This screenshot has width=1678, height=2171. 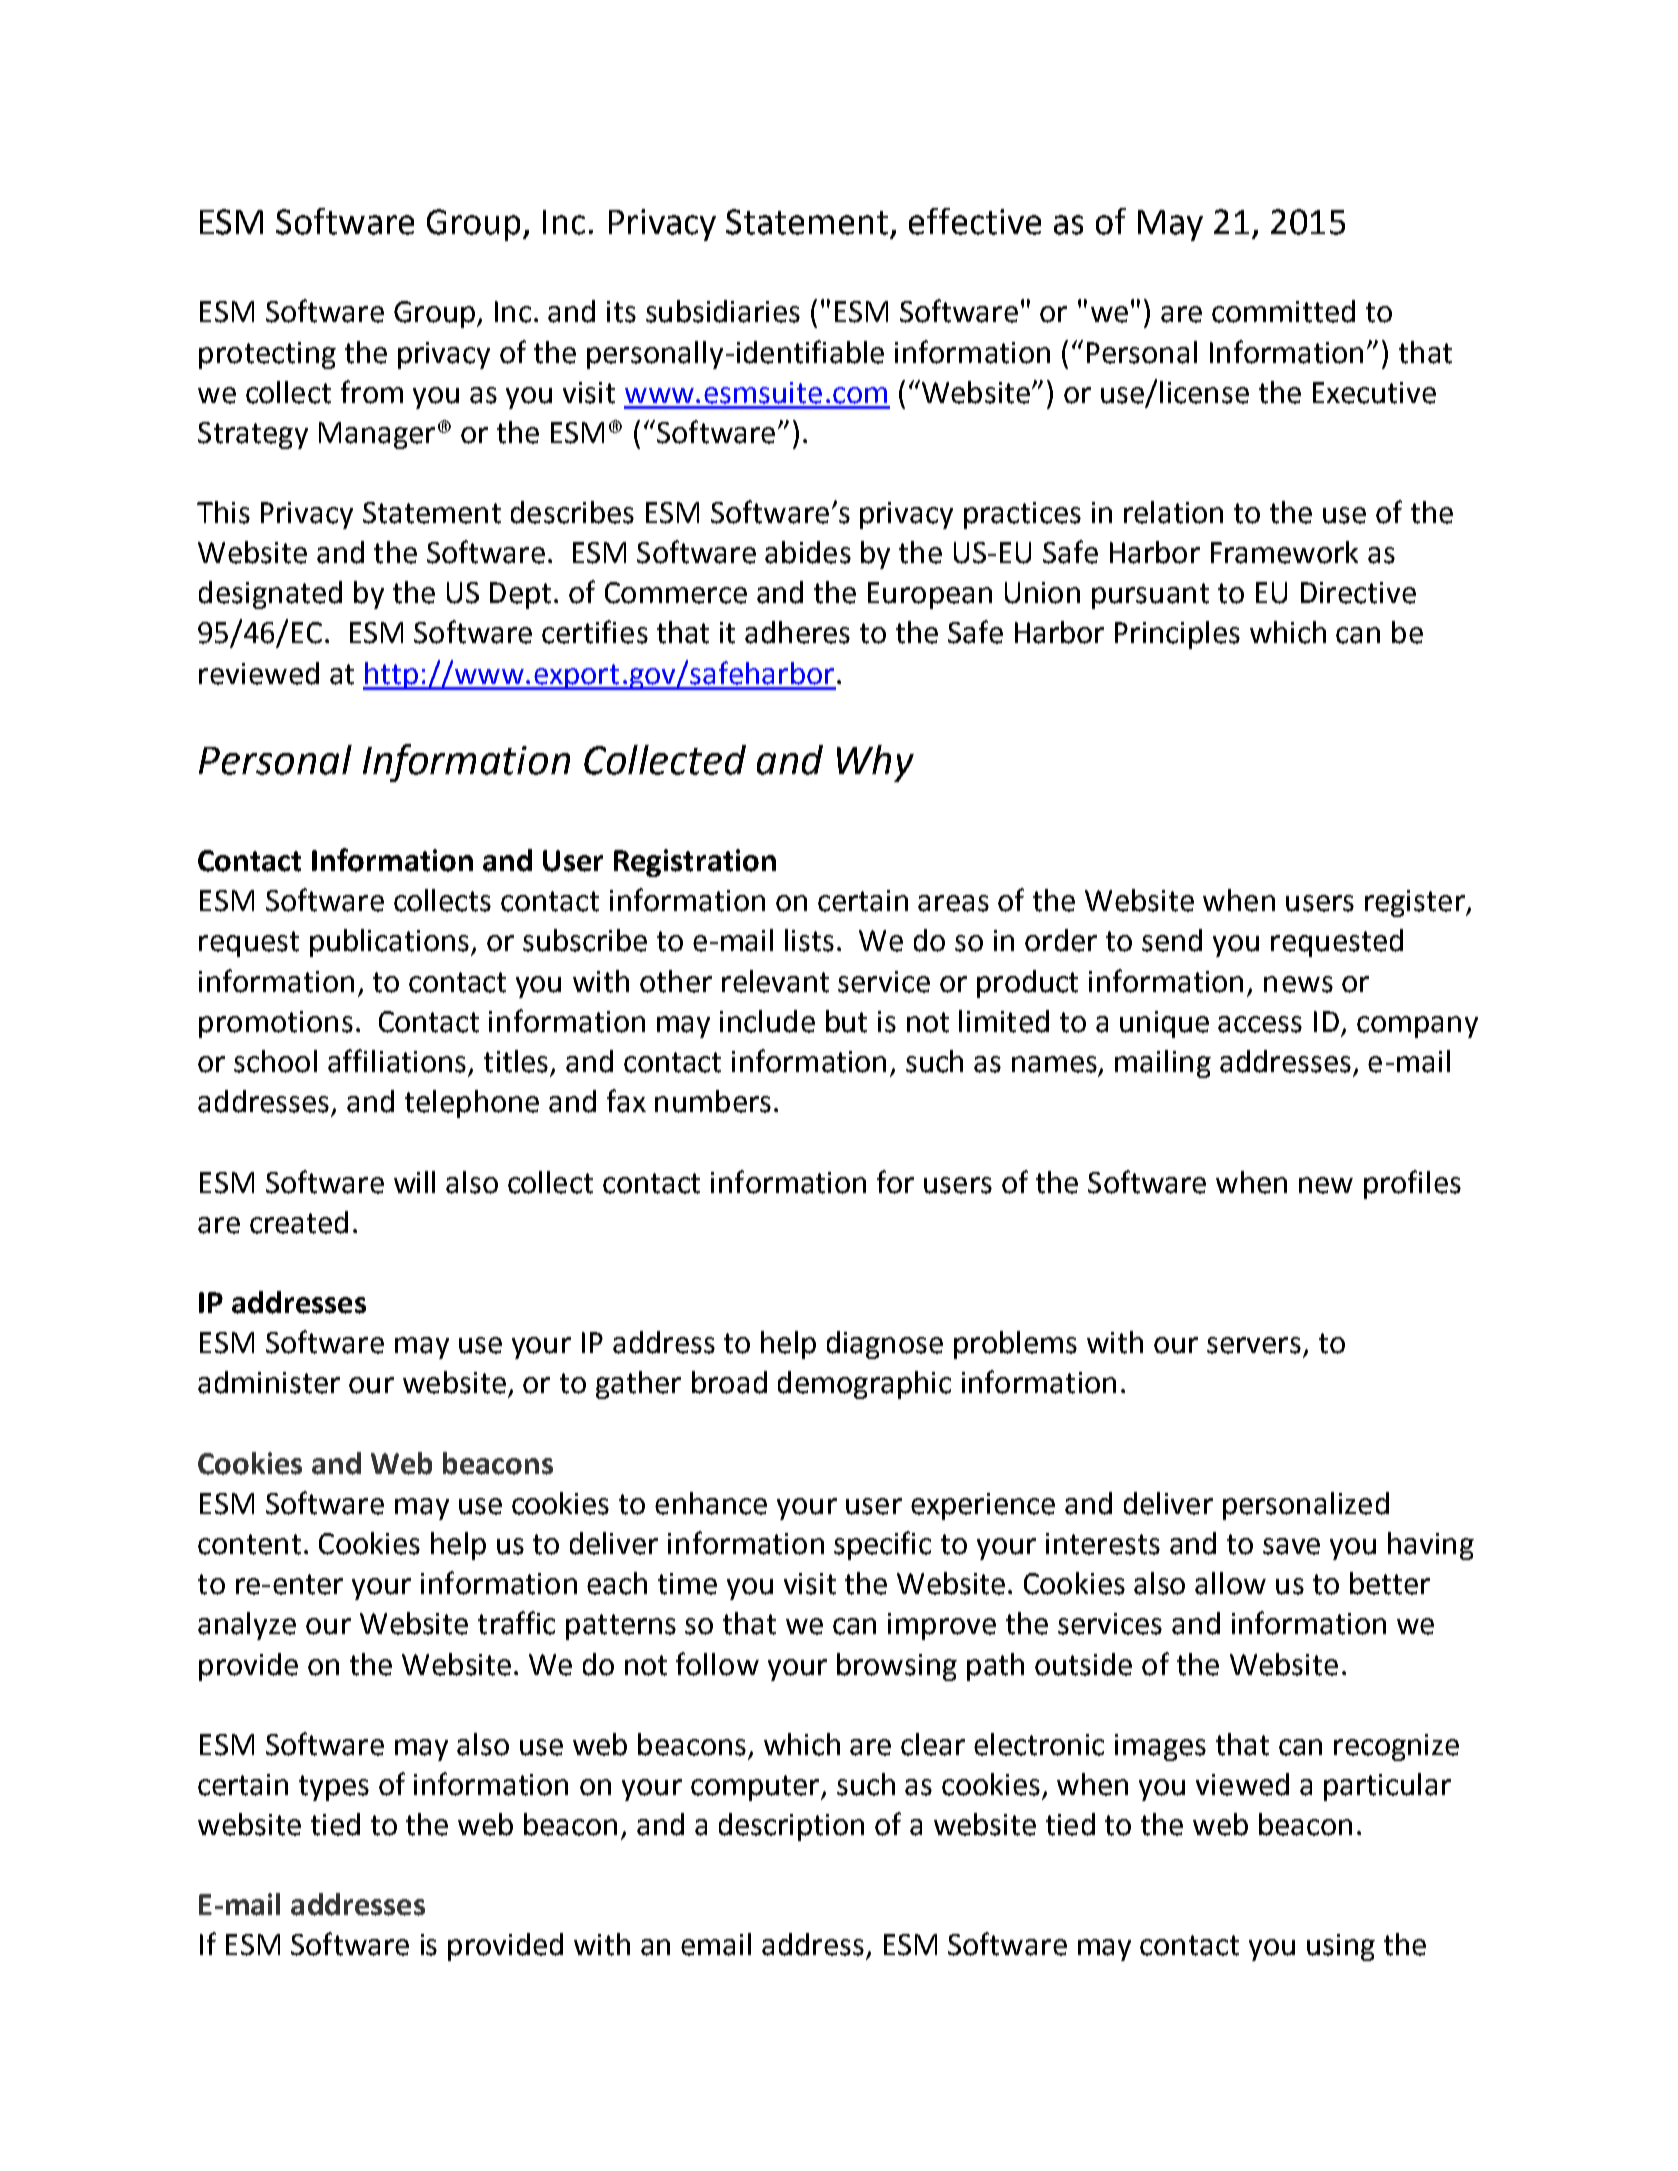 What do you see at coordinates (723, 311) in the screenshot?
I see `subsidiaries` at bounding box center [723, 311].
